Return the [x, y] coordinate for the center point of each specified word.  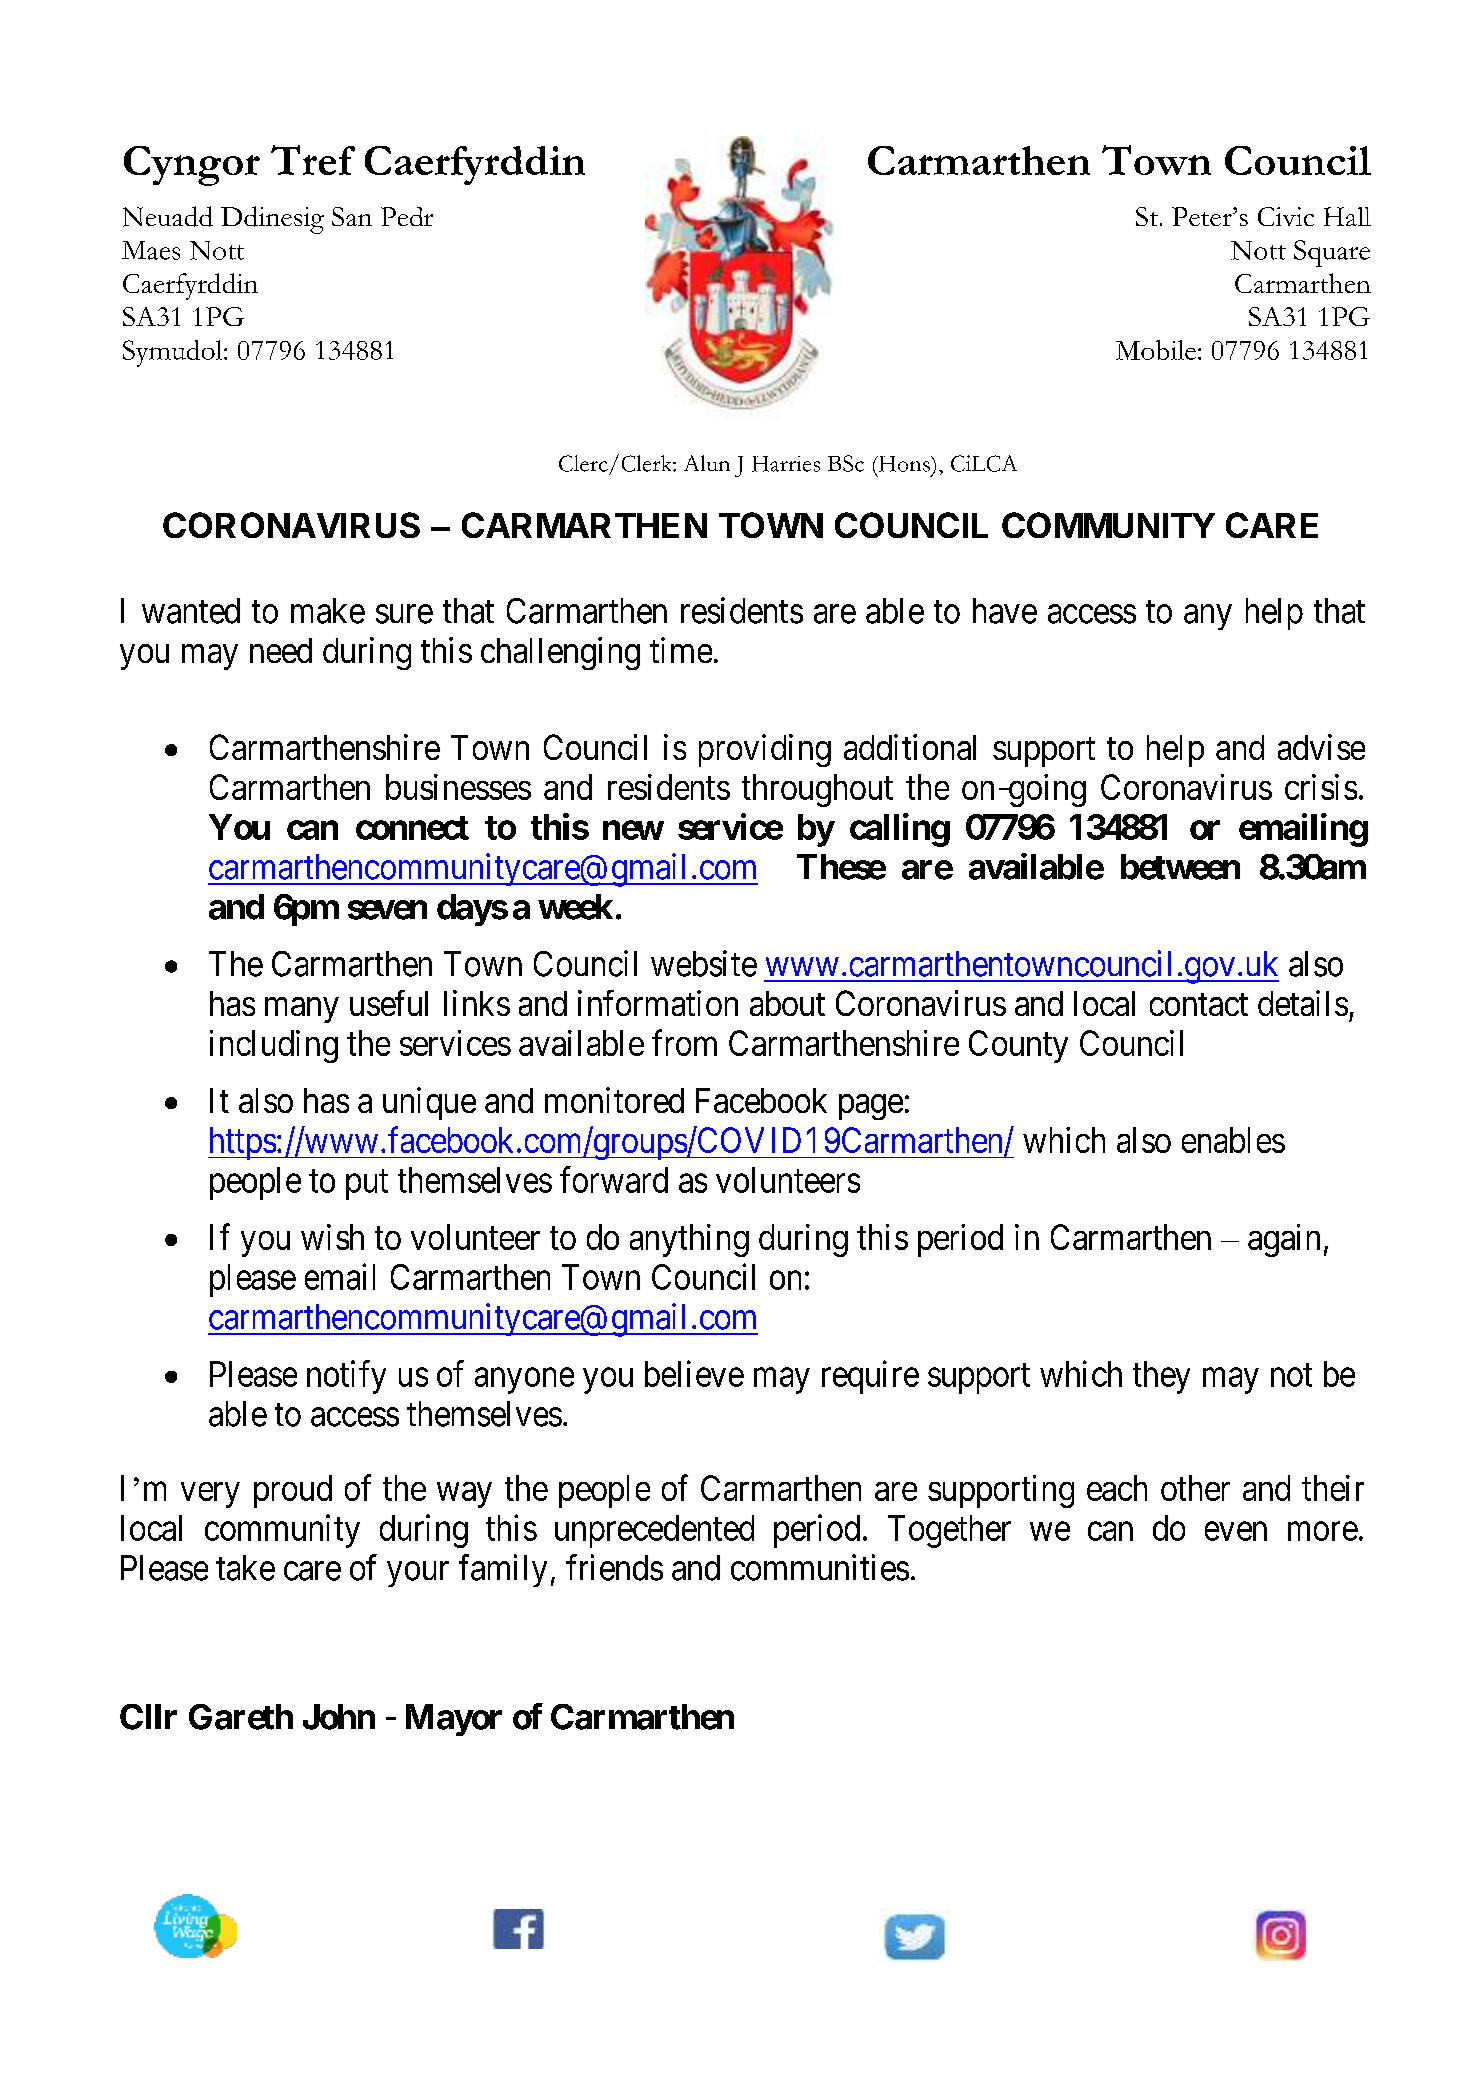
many [301, 1010]
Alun [707, 463]
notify [346, 1377]
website [704, 963]
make [328, 611]
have [1005, 611]
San [352, 216]
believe [694, 1373]
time [681, 650]
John [339, 1717]
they [1161, 1377]
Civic [1286, 216]
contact [1199, 1004]
